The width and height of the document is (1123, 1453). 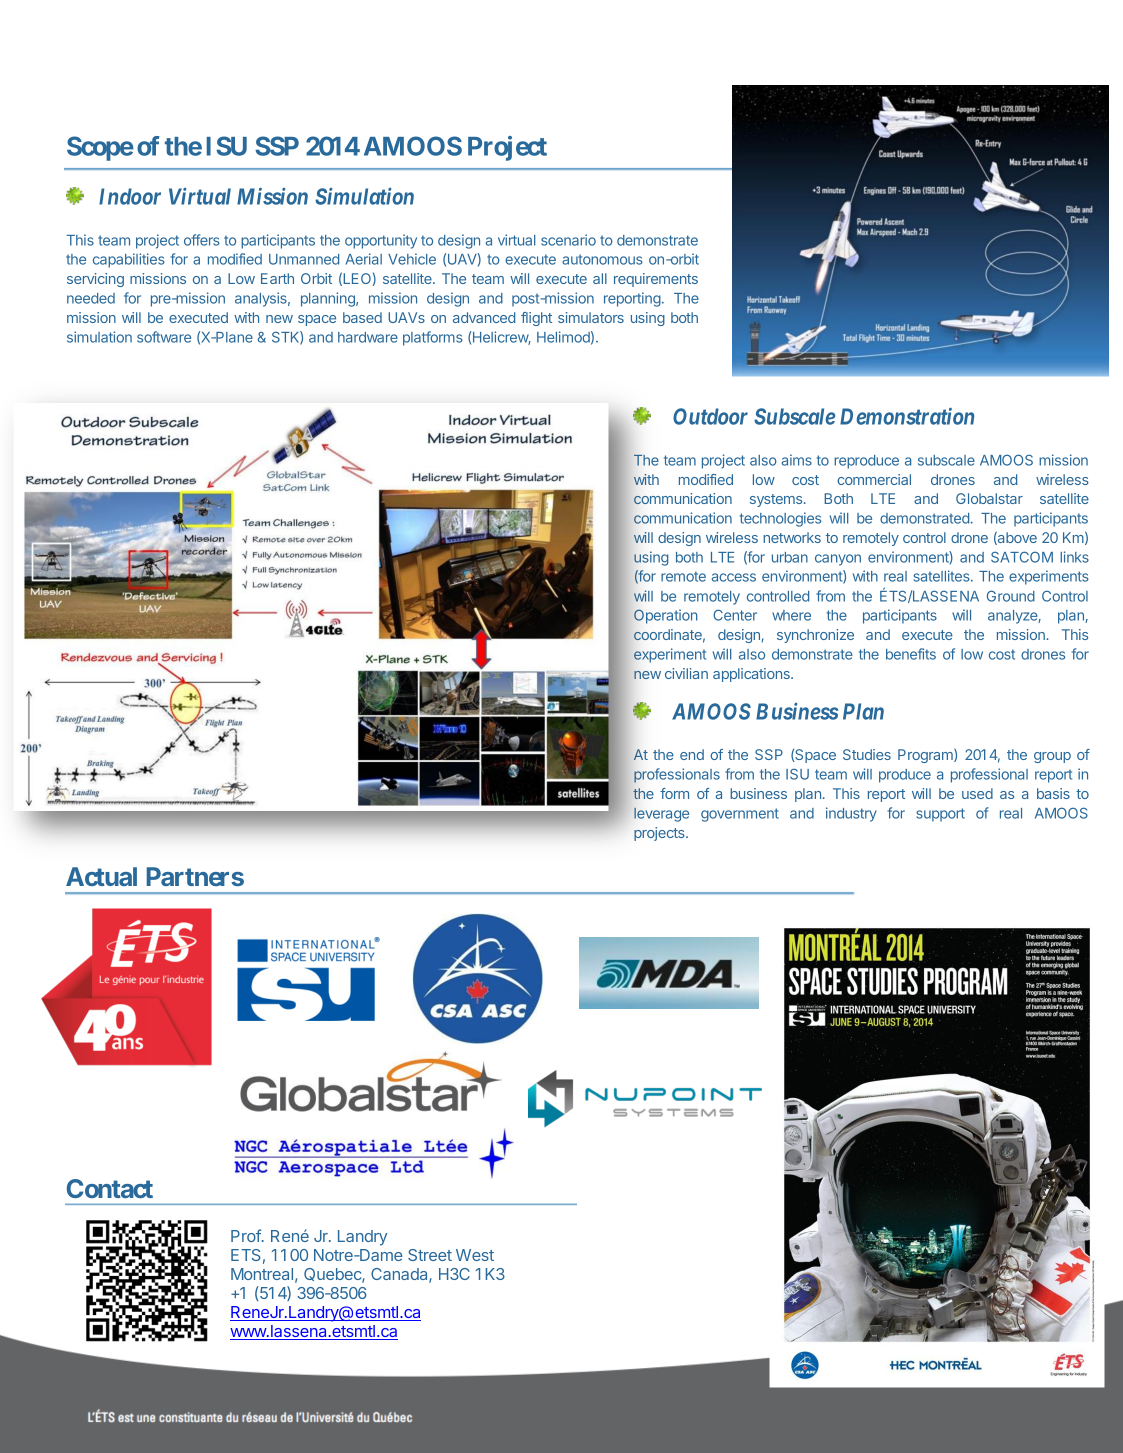 What do you see at coordinates (867, 754) in the document?
I see `Studies` at bounding box center [867, 754].
